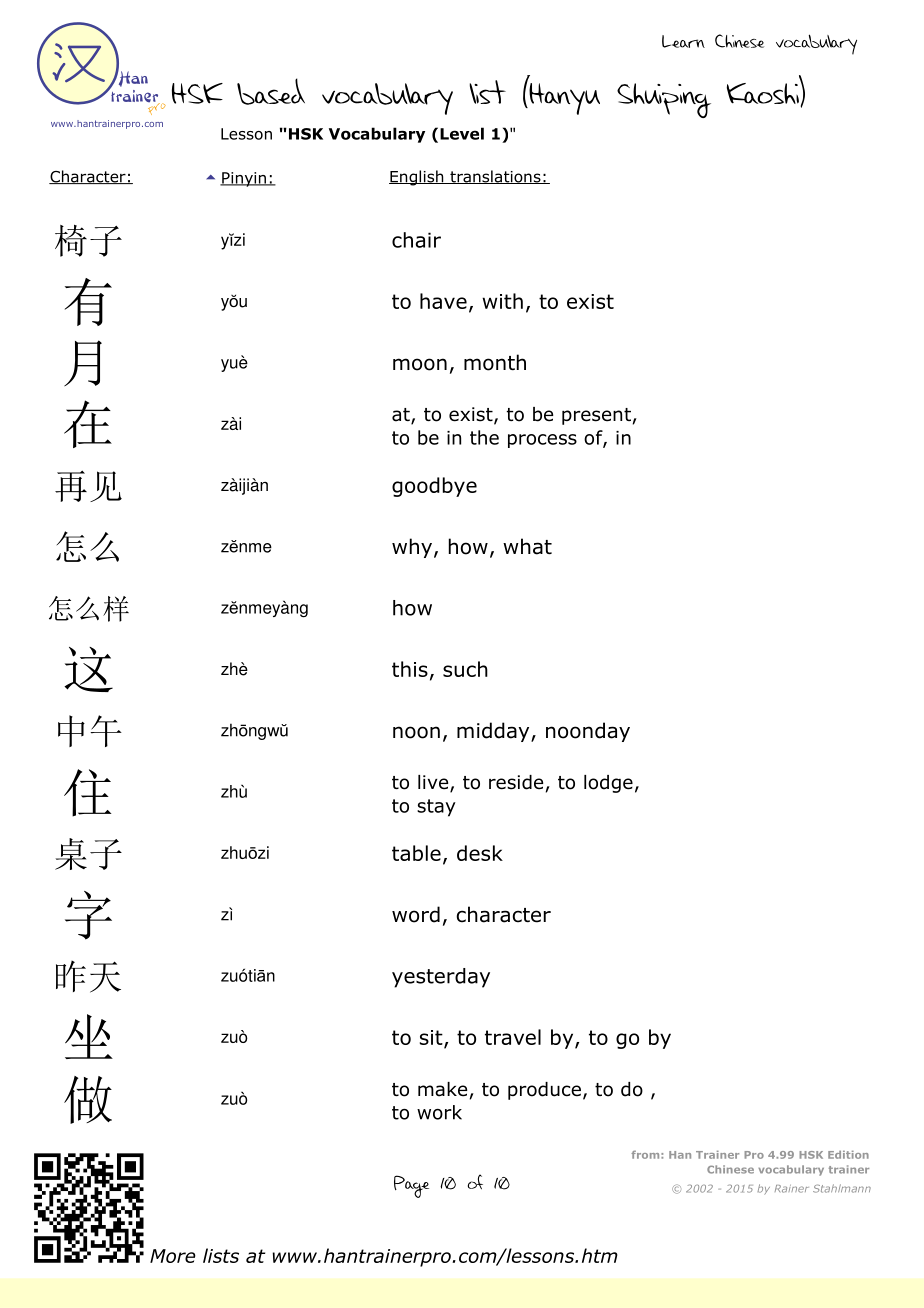 Image resolution: width=924 pixels, height=1308 pixels. Describe the element at coordinates (221, 1255) in the screenshot. I see `lists` at that location.
